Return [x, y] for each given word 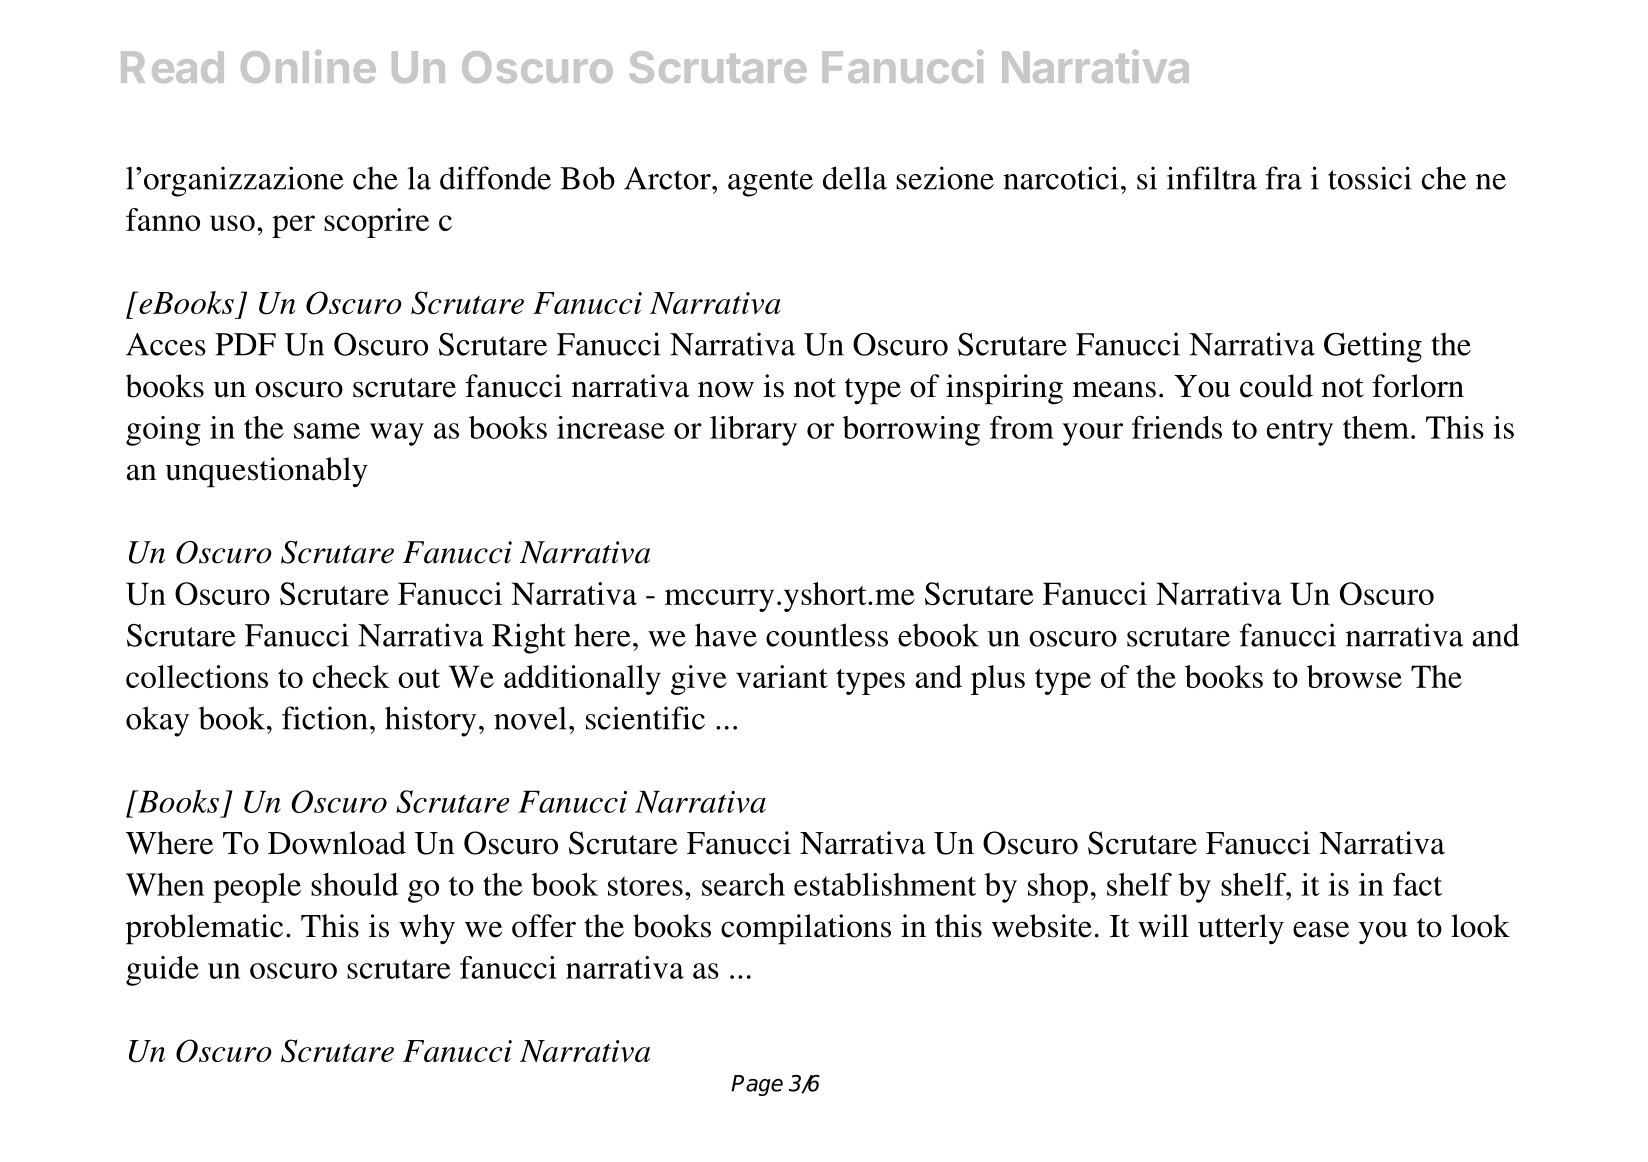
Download [337, 843]
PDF [245, 344]
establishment [885, 884]
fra [1283, 178]
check [351, 676]
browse [1354, 676]
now [726, 389]
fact [1417, 884]
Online [308, 66]
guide [162, 971]
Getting [1373, 347]
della [855, 178]
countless [827, 635]
